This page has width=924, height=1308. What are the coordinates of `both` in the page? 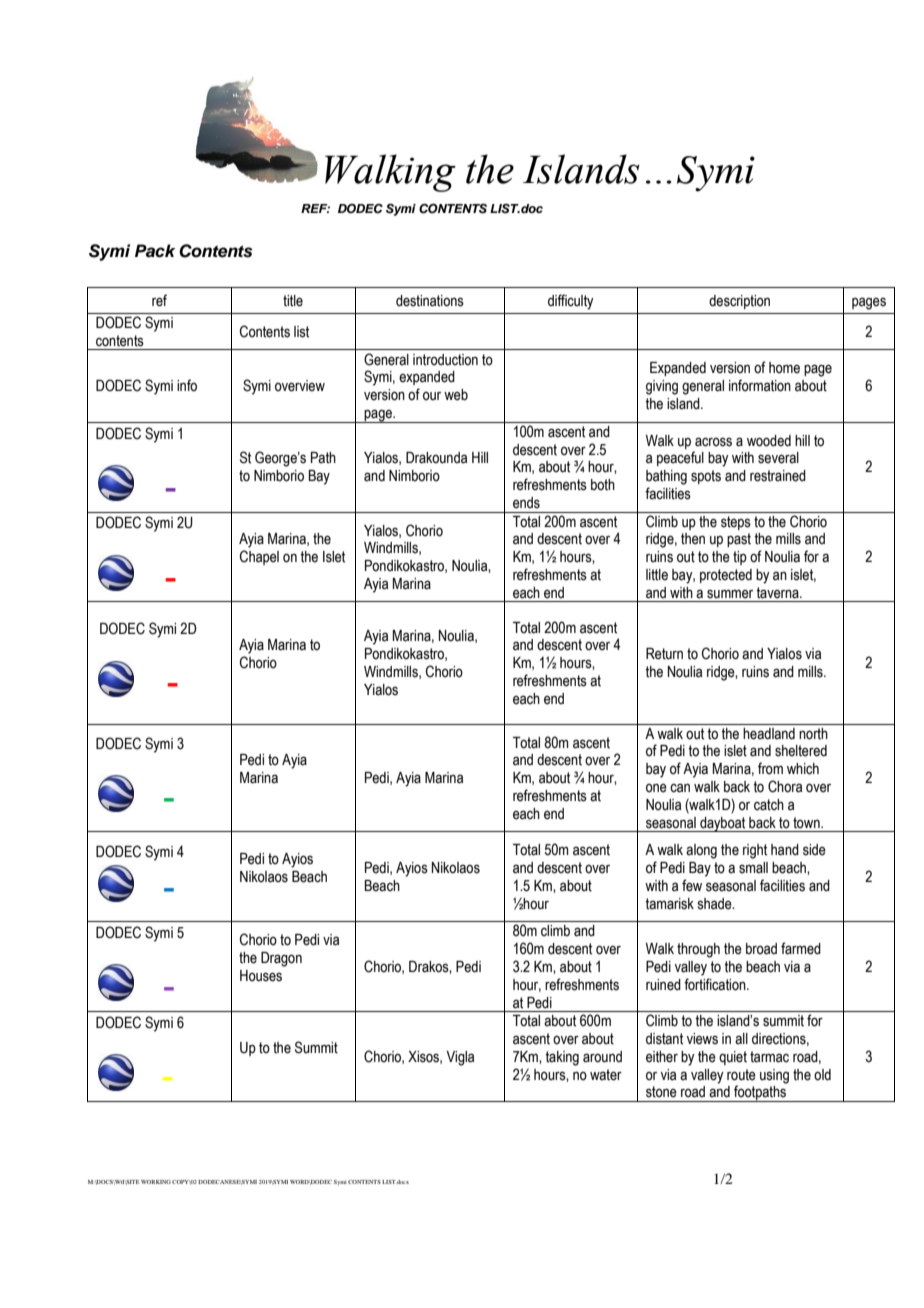 It's located at (603, 485).
